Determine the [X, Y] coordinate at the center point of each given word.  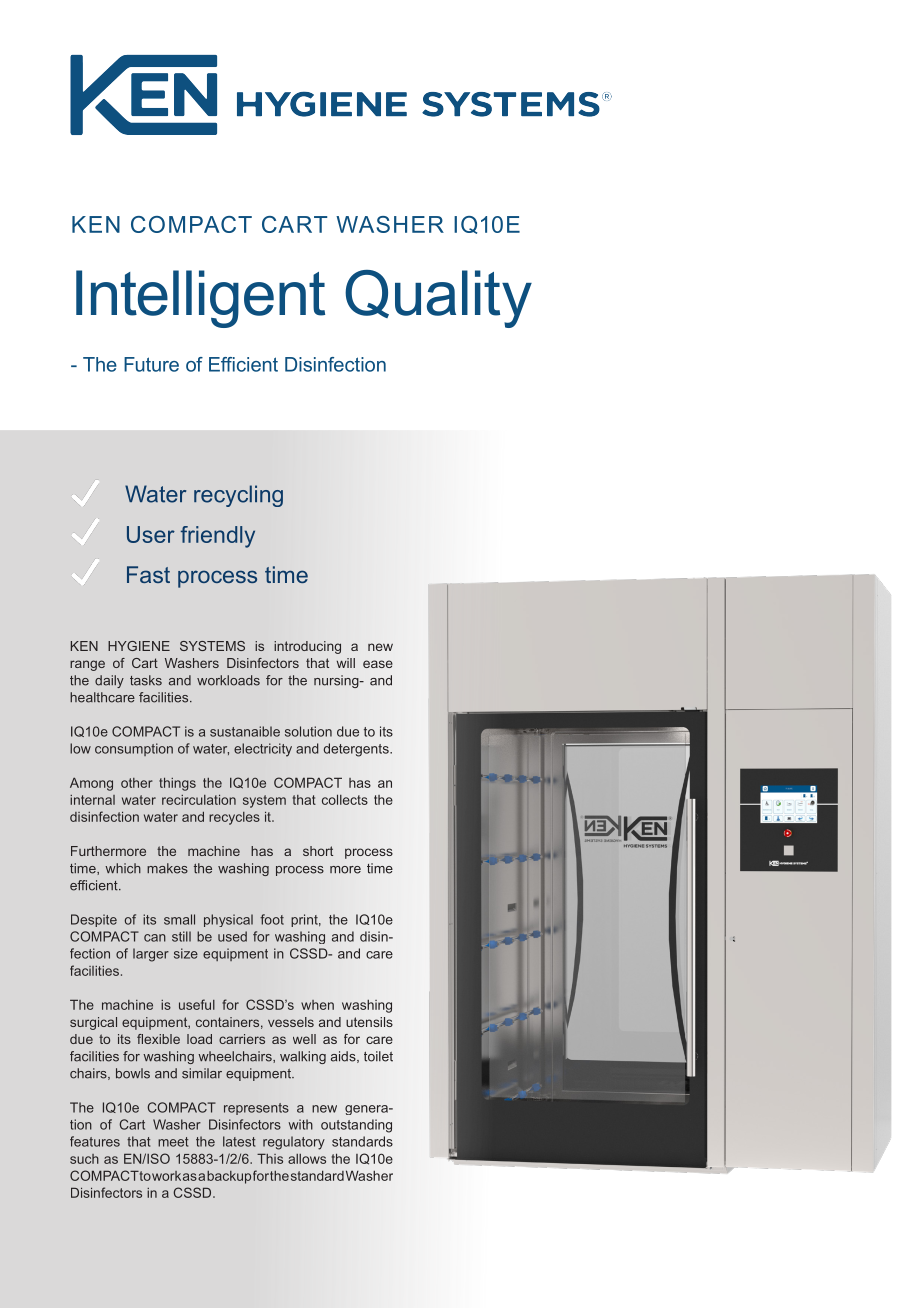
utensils [369, 1022]
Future [151, 364]
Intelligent [200, 299]
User [151, 534]
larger [151, 955]
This [270, 1158]
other [137, 783]
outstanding [356, 1126]
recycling [238, 496]
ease [378, 664]
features [95, 1141]
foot [272, 919]
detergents [357, 750]
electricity [263, 750]
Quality [438, 299]
